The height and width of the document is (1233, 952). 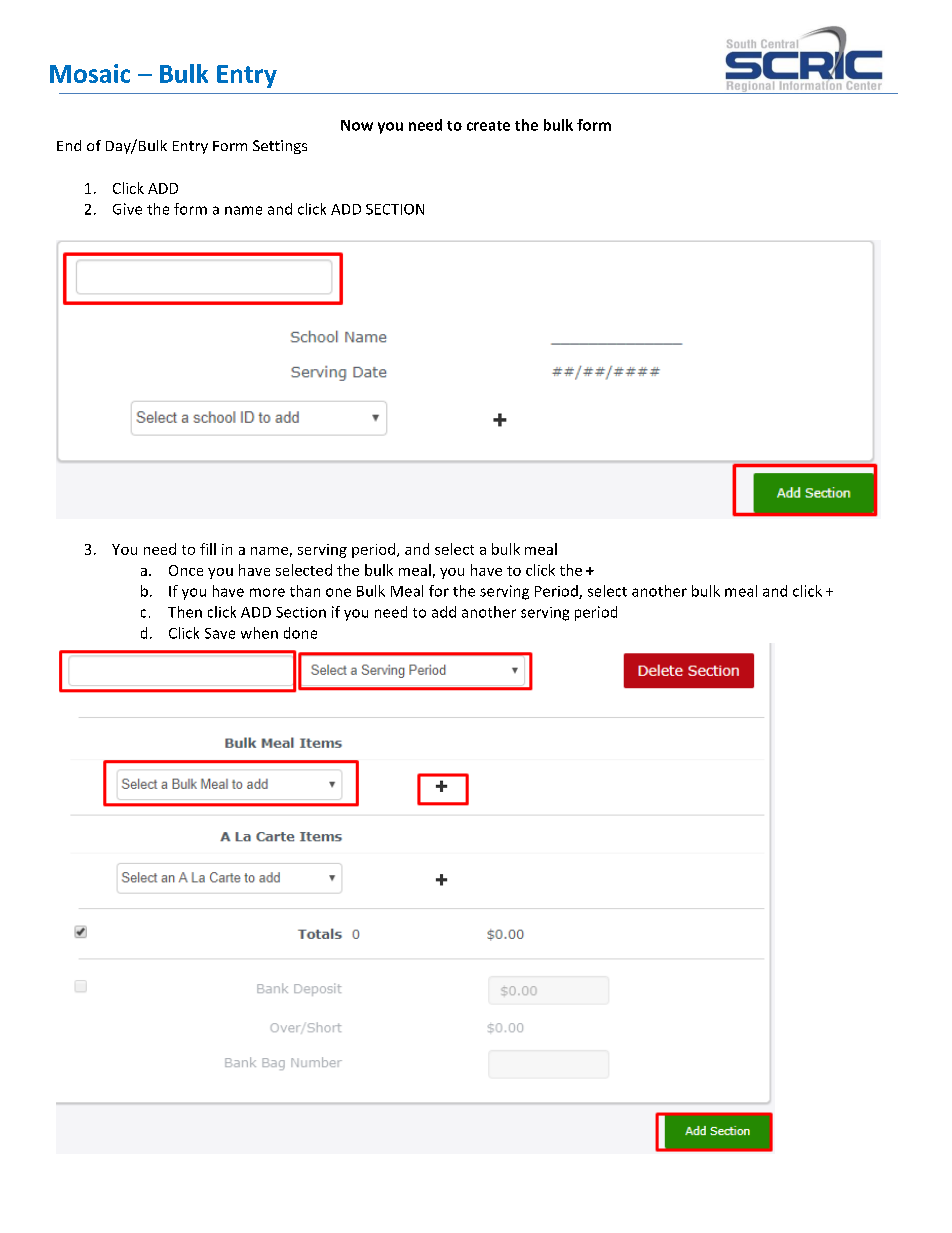 I want to click on End, so click(x=69, y=145).
